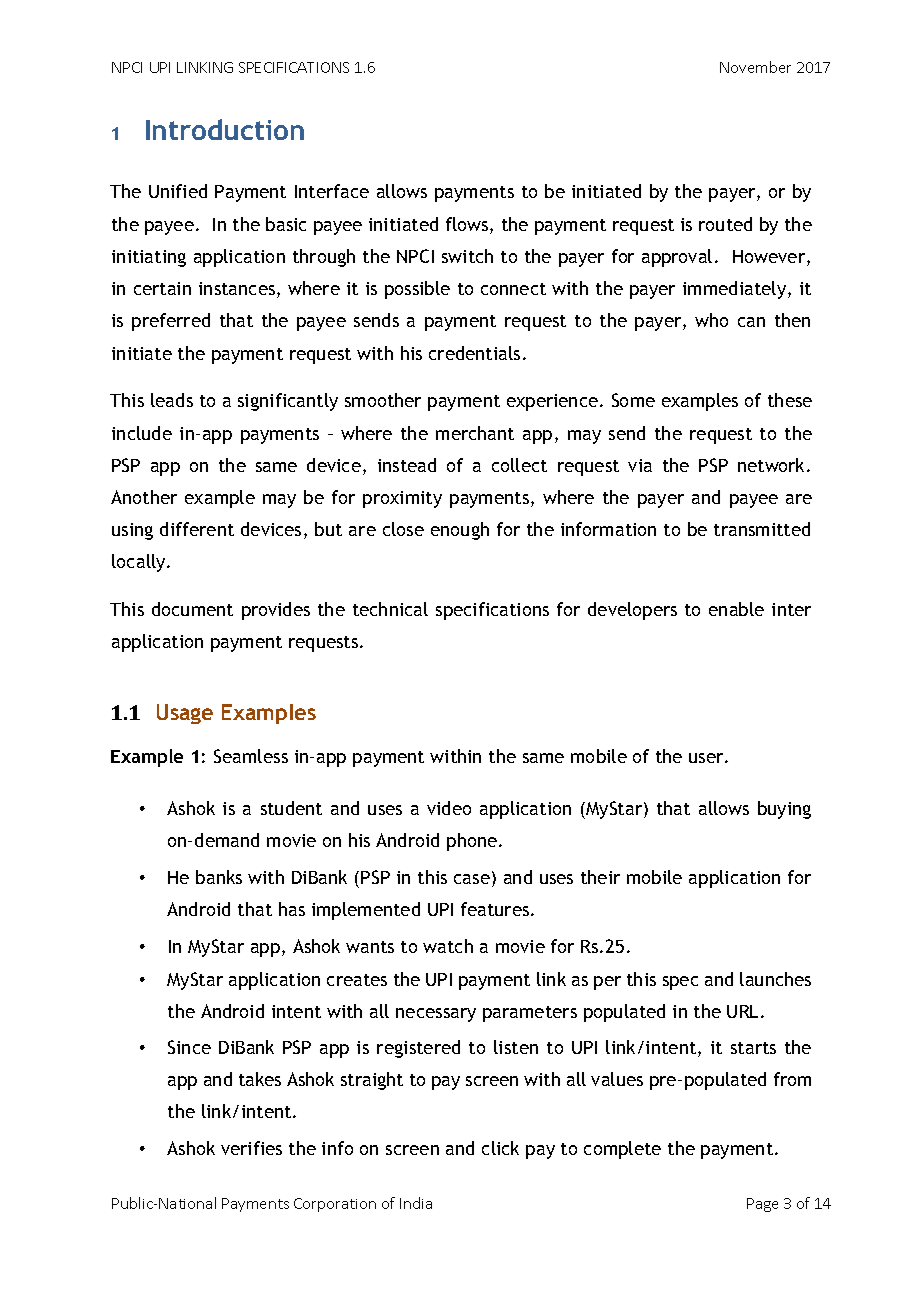 The width and height of the page is (924, 1308). I want to click on flows, so click(468, 225).
